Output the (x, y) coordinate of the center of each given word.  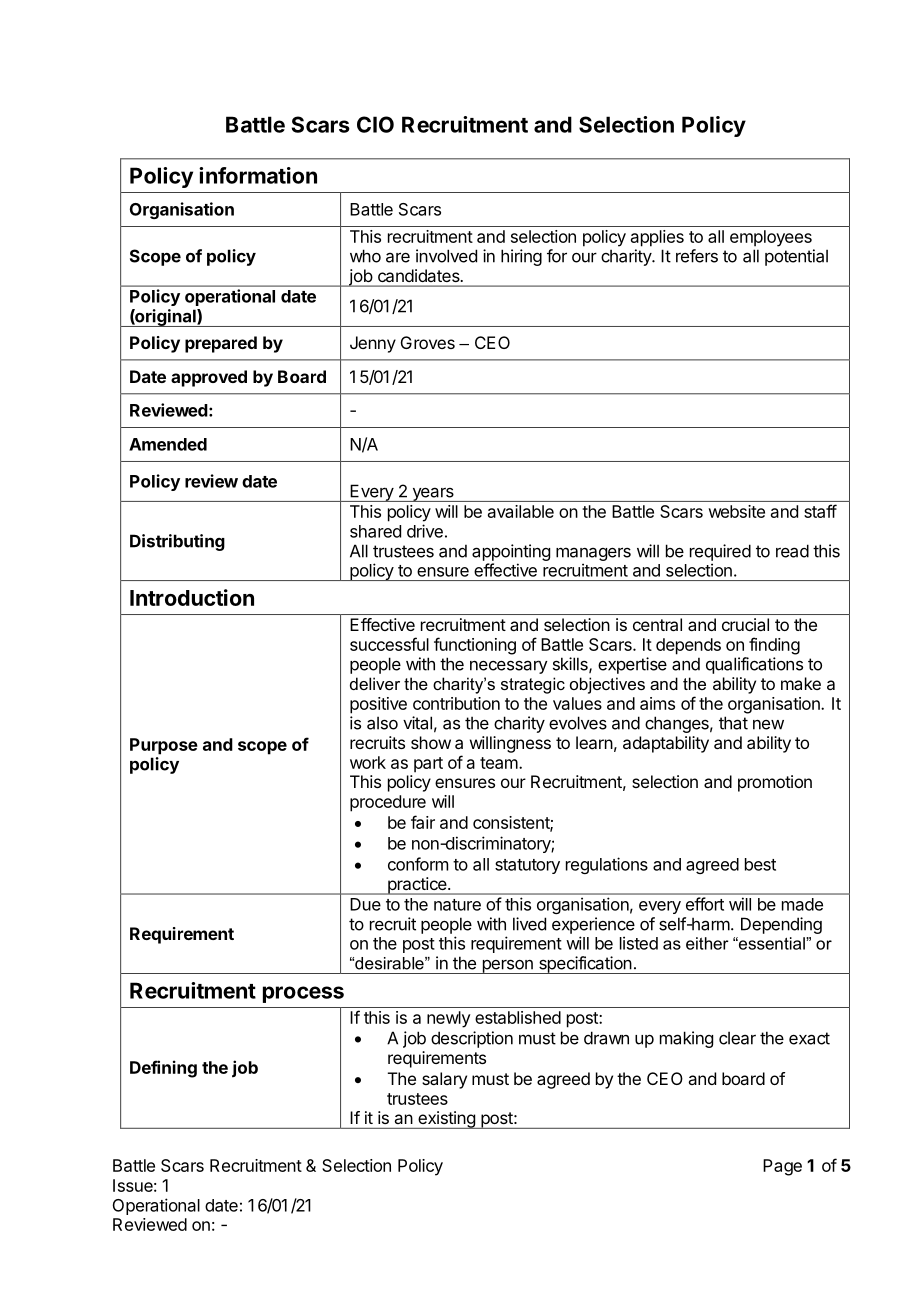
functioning (475, 646)
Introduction (192, 597)
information (258, 175)
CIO (375, 124)
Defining (163, 1069)
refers (697, 256)
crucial (745, 624)
